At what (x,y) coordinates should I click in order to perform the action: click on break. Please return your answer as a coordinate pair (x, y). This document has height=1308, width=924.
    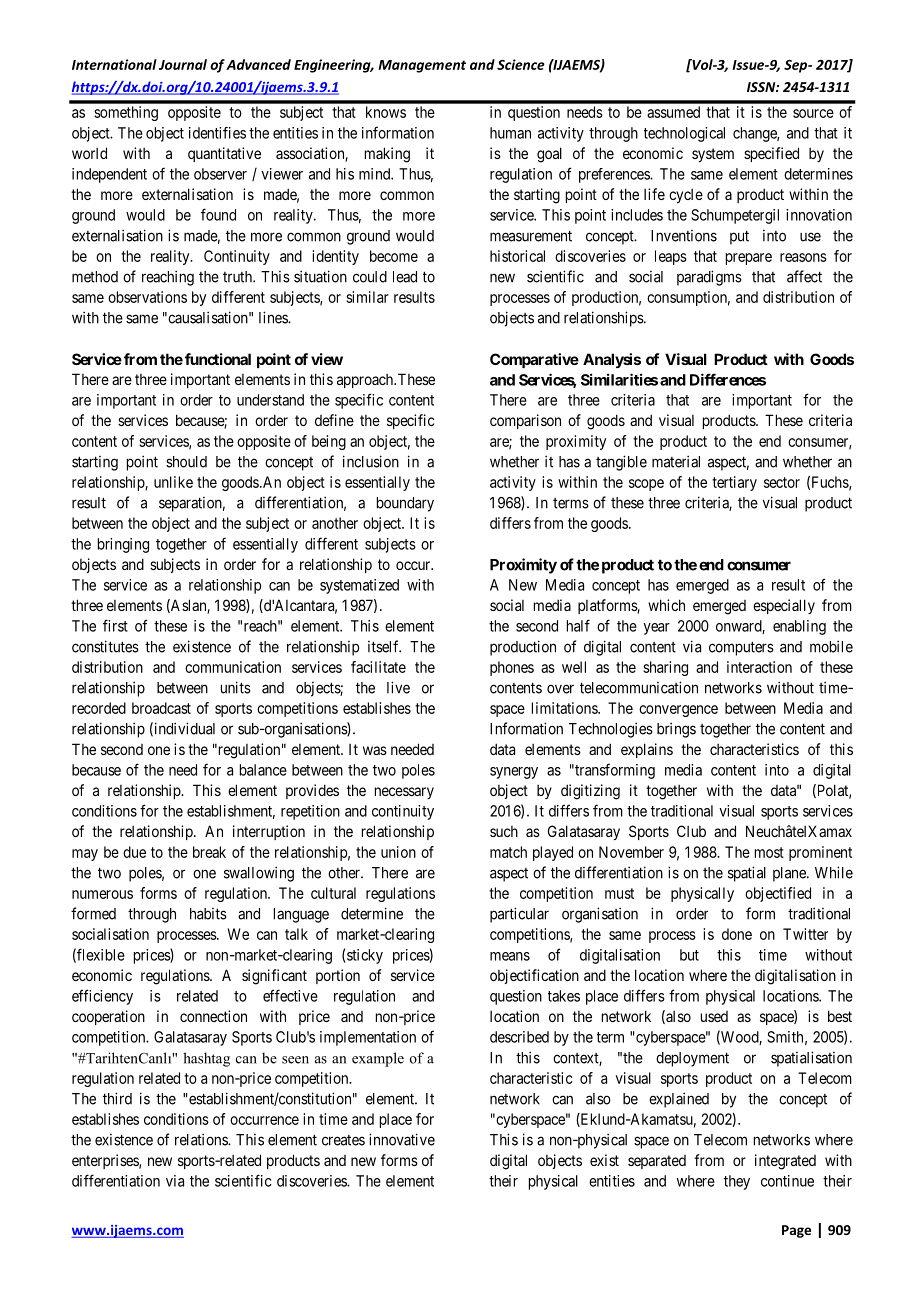
    Looking at the image, I should click on (209, 852).
